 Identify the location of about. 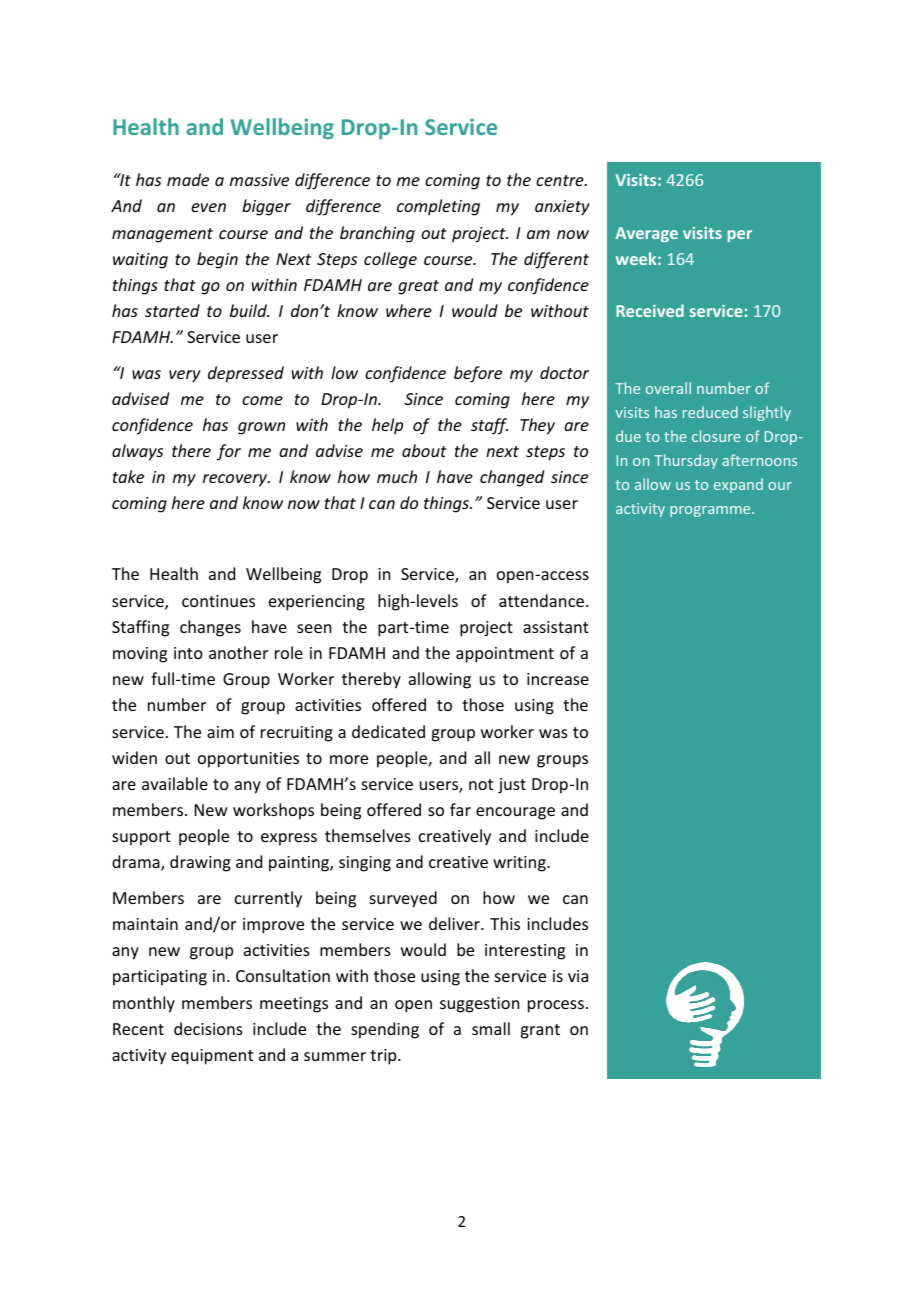
(424, 450).
